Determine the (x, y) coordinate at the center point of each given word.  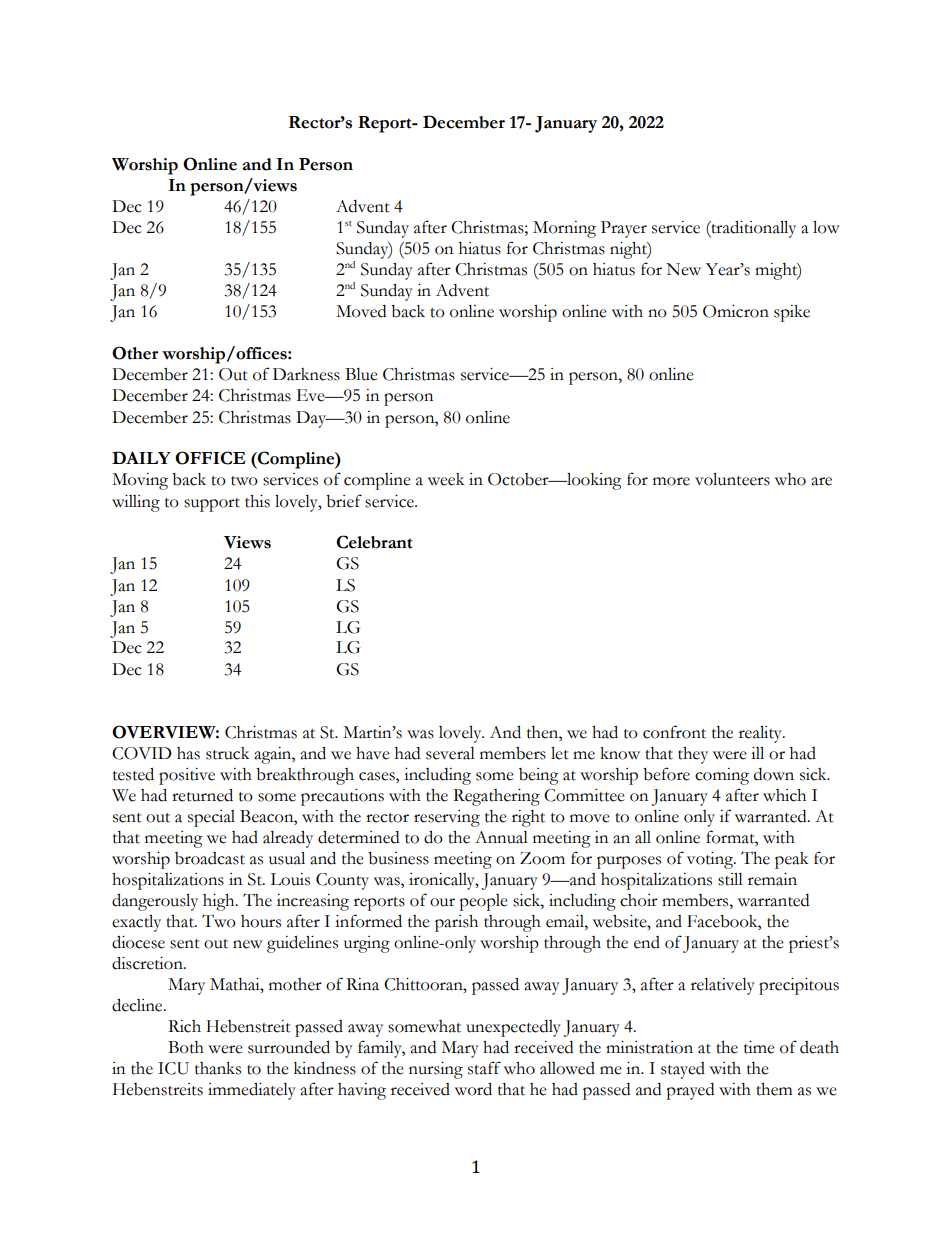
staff (484, 1068)
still (730, 879)
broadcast (210, 858)
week (446, 479)
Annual (501, 837)
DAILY (141, 457)
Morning (564, 229)
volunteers (732, 479)
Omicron (736, 311)
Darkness (306, 374)
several (450, 753)
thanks (218, 1068)
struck (227, 753)
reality (761, 734)
